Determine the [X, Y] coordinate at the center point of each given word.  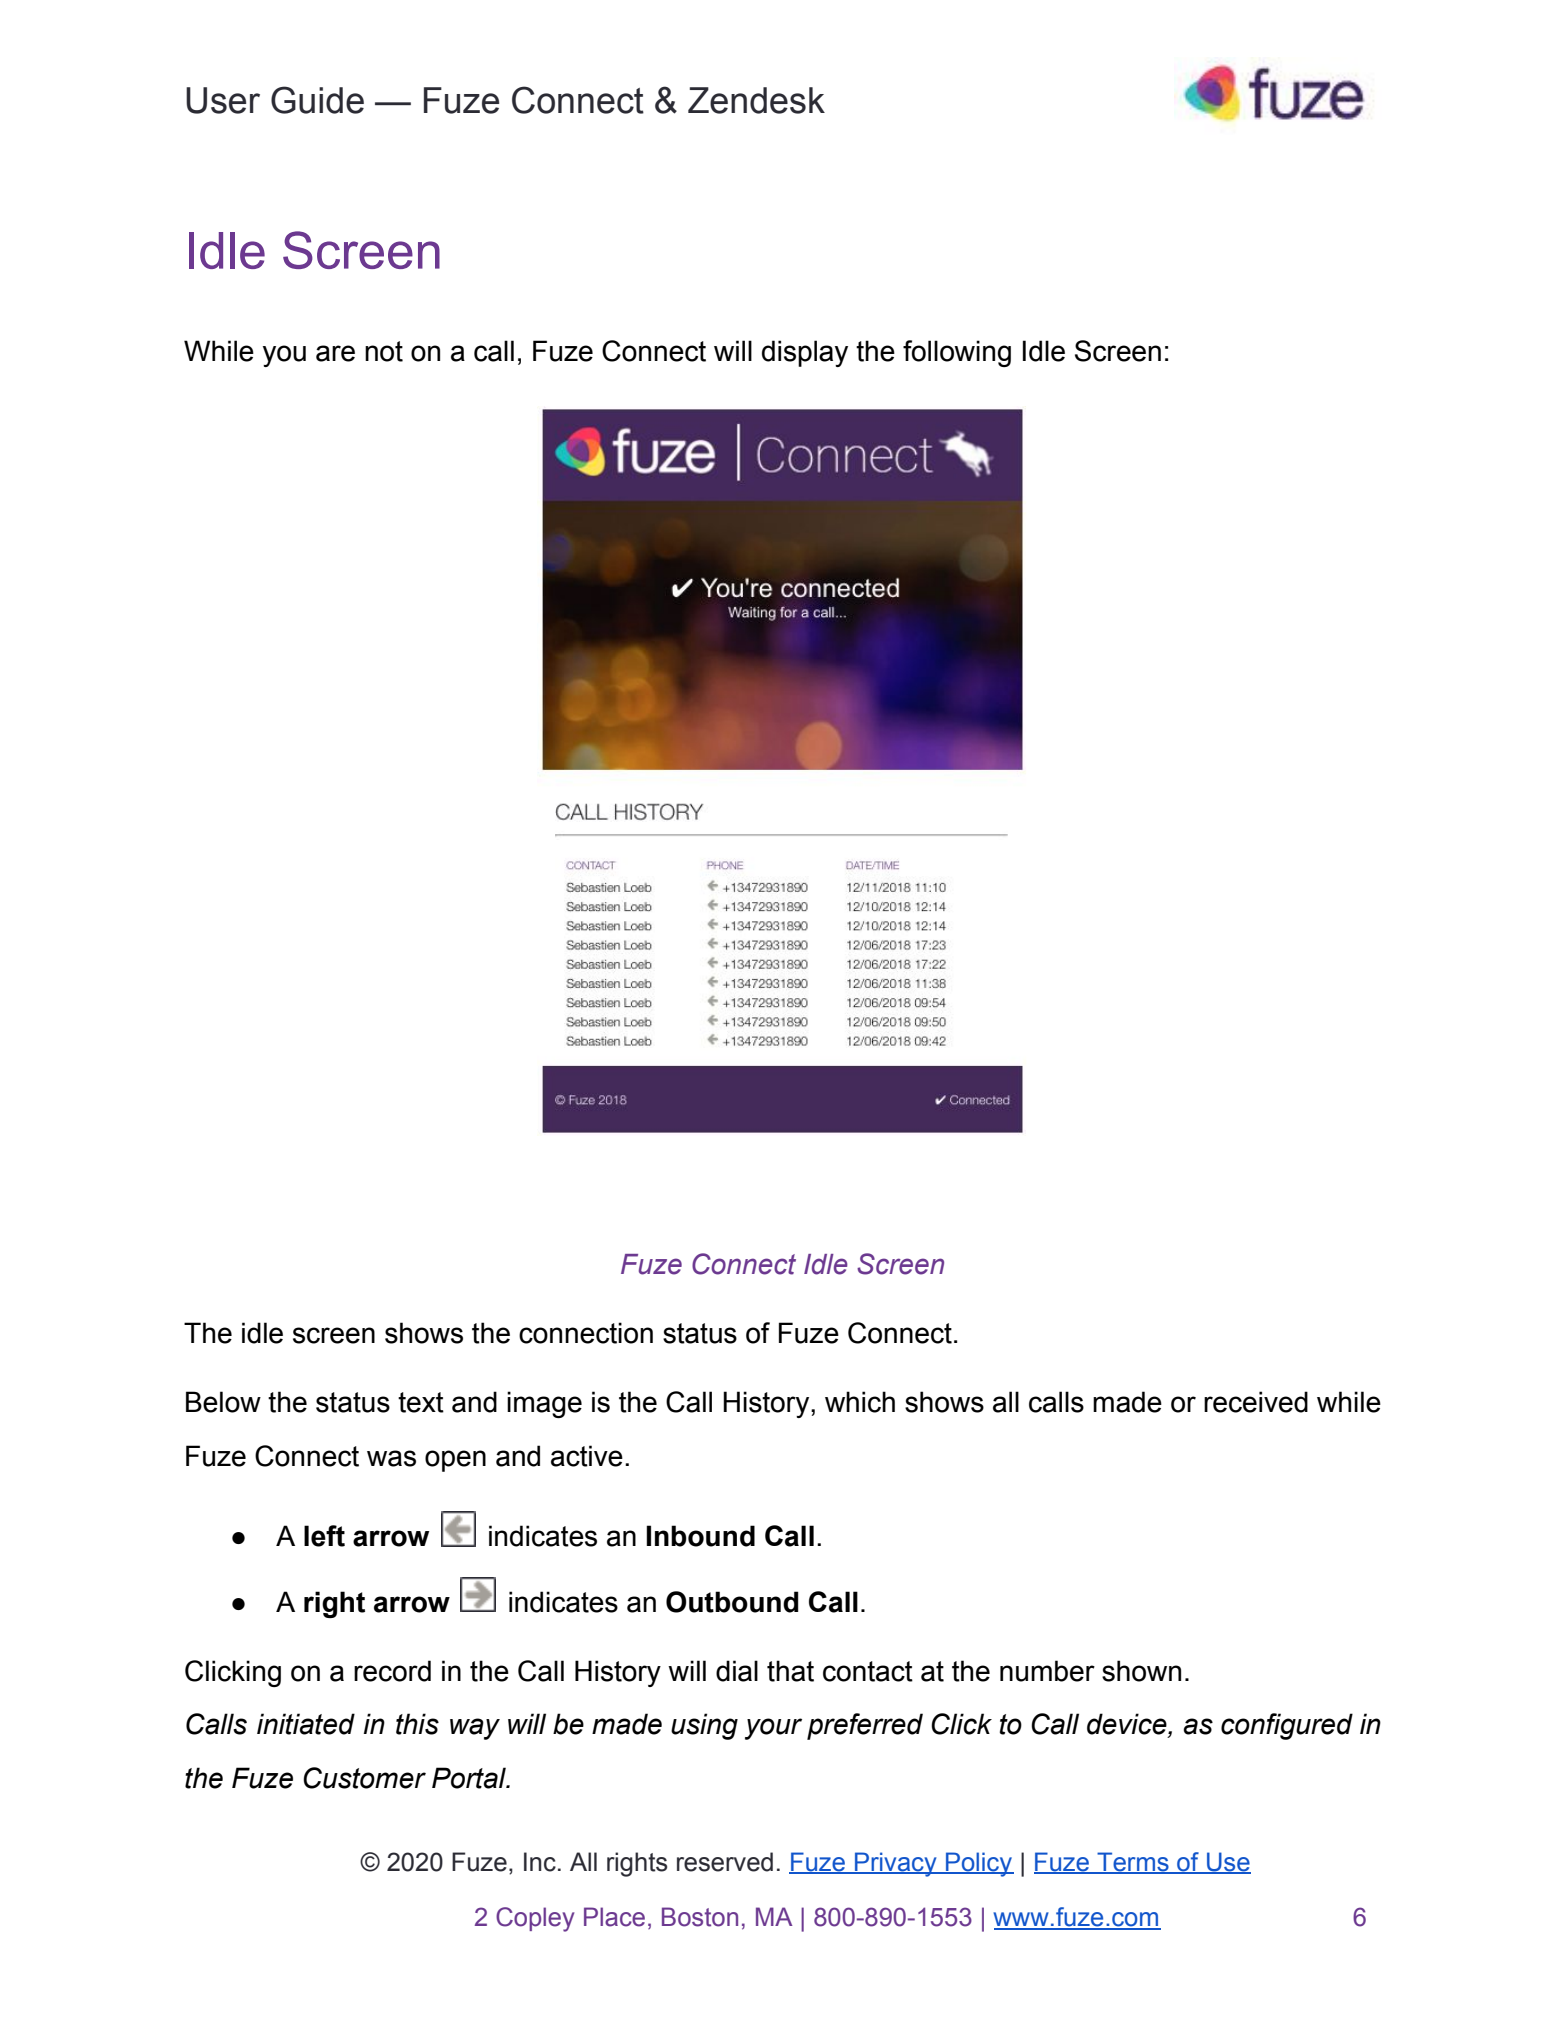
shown [1141, 1671]
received [1256, 1402]
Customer [364, 1778]
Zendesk [756, 100]
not [384, 351]
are [335, 353]
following [957, 353]
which [860, 1402]
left [324, 1536]
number [1047, 1671]
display [805, 353]
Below [223, 1402]
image [544, 1404]
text [421, 1402]
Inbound [700, 1536]
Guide [317, 100]
